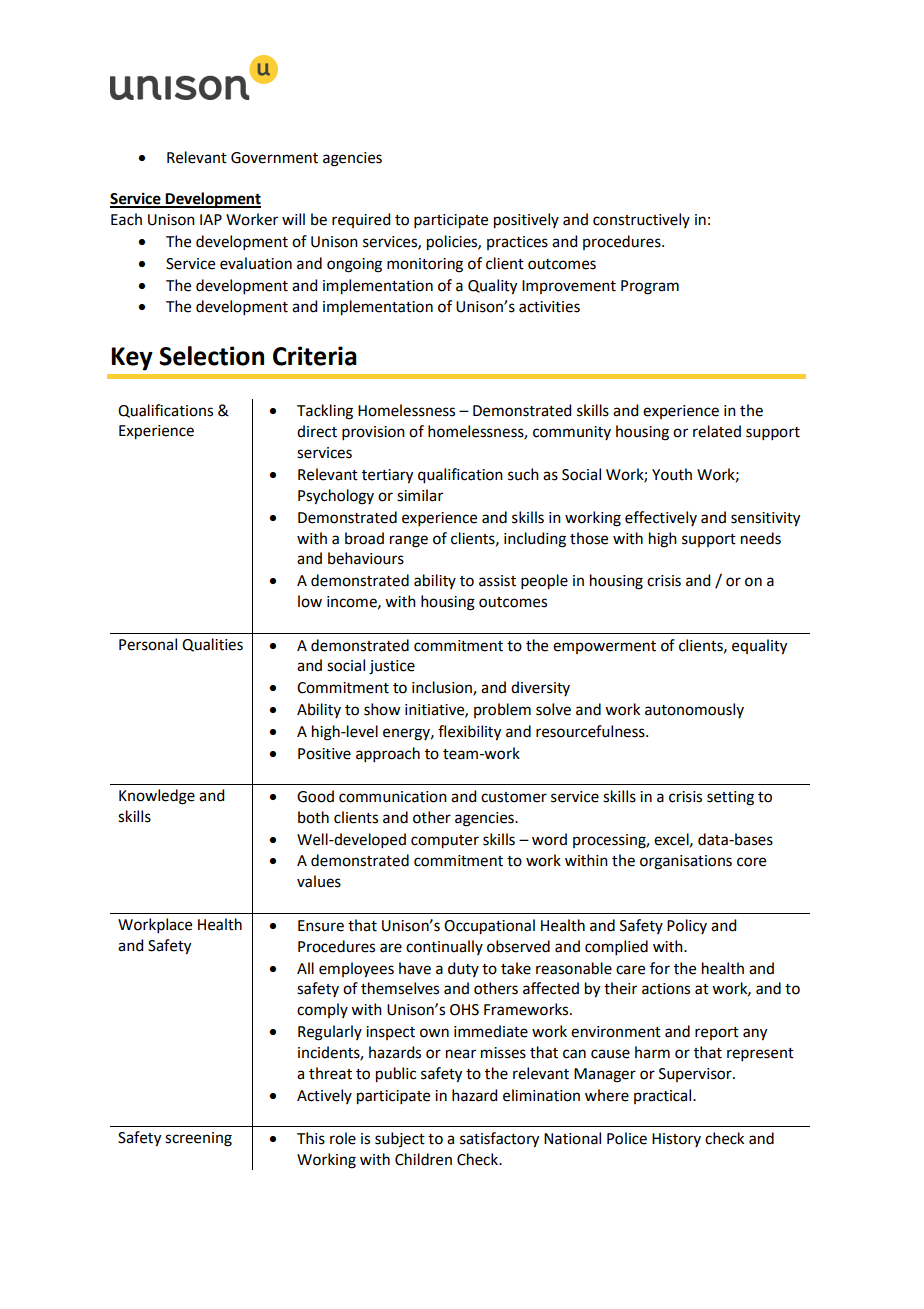 Image resolution: width=924 pixels, height=1309 pixels. I want to click on Qualities, so click(212, 645).
